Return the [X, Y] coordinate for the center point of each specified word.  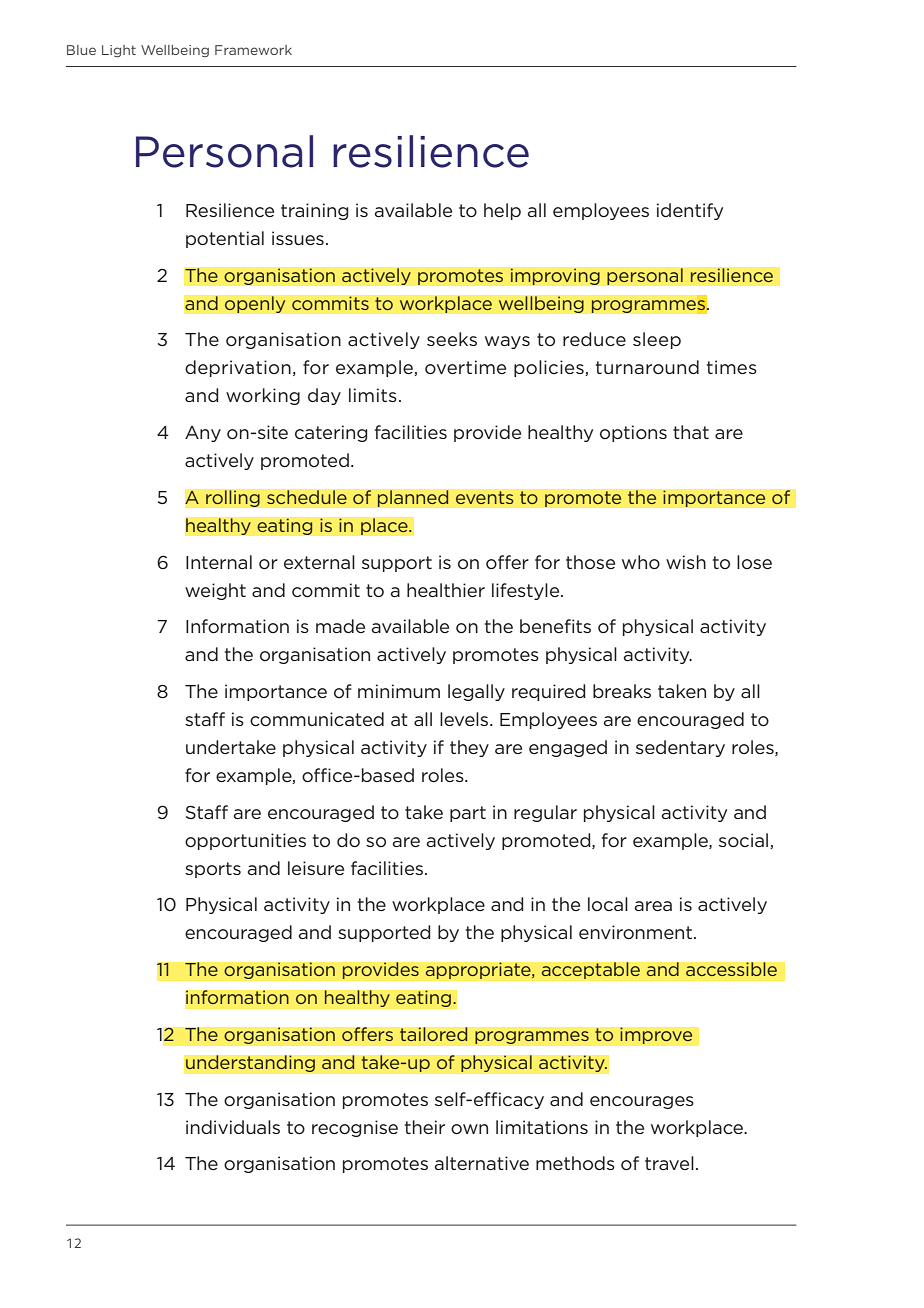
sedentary [680, 748]
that [691, 432]
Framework [253, 50]
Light [119, 51]
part [468, 814]
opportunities [245, 841]
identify [690, 211]
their [425, 1127]
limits [373, 395]
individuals [233, 1127]
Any [203, 434]
